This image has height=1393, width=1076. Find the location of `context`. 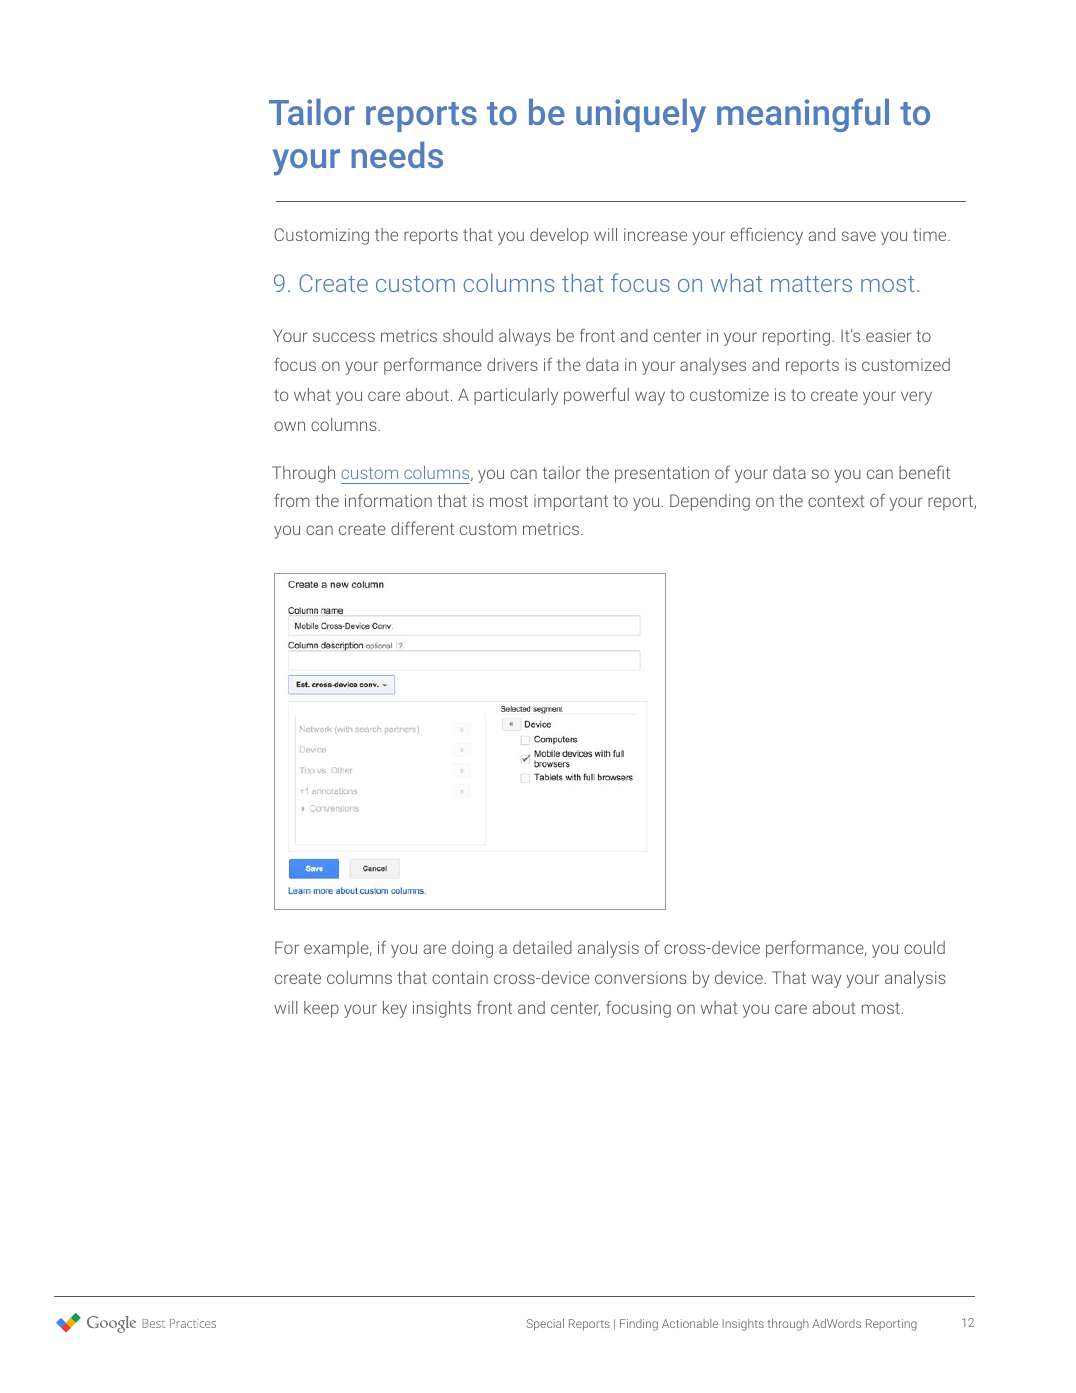

context is located at coordinates (836, 501).
